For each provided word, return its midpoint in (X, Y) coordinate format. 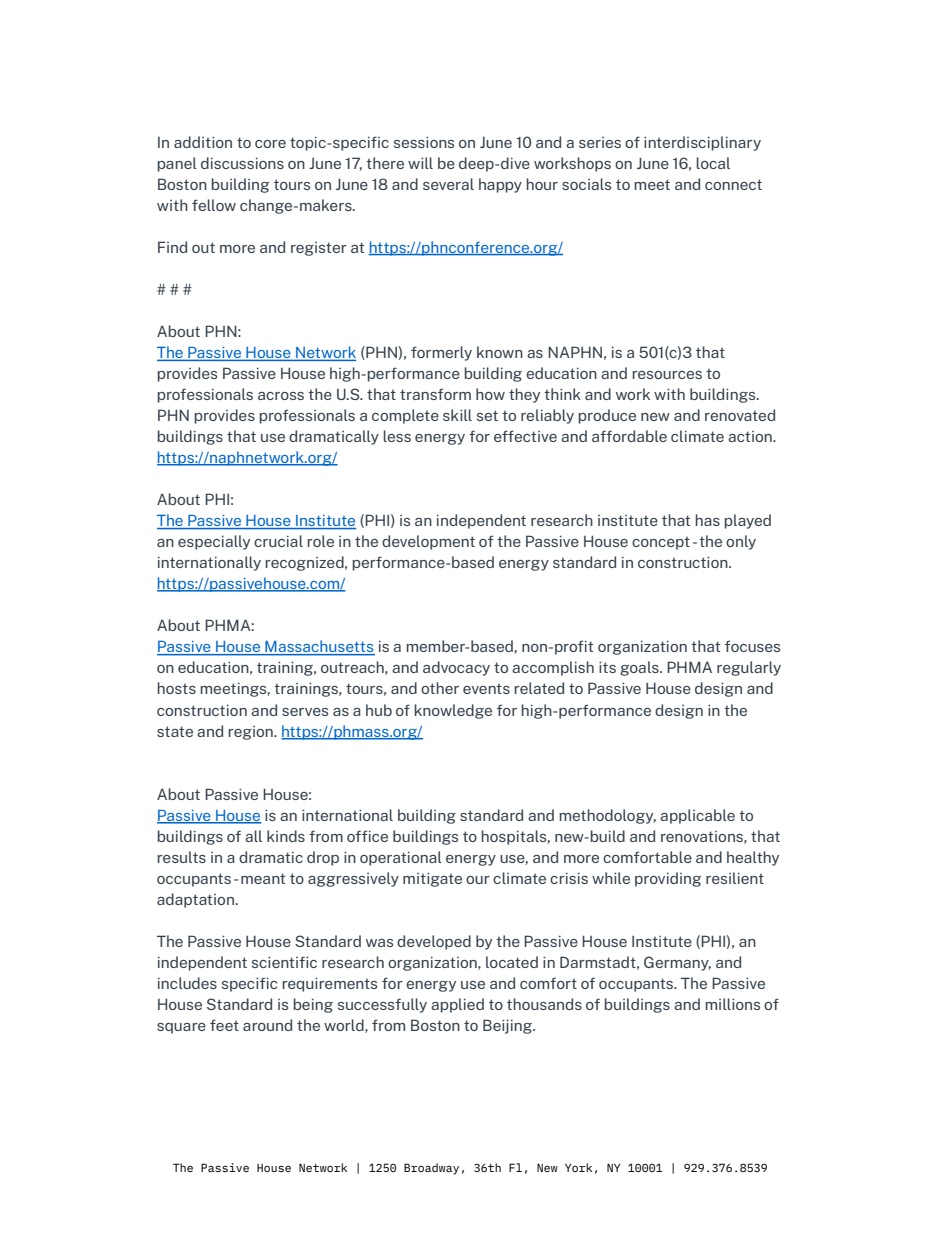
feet (224, 1025)
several (448, 184)
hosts (177, 688)
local (713, 163)
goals (640, 668)
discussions (242, 163)
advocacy (456, 668)
